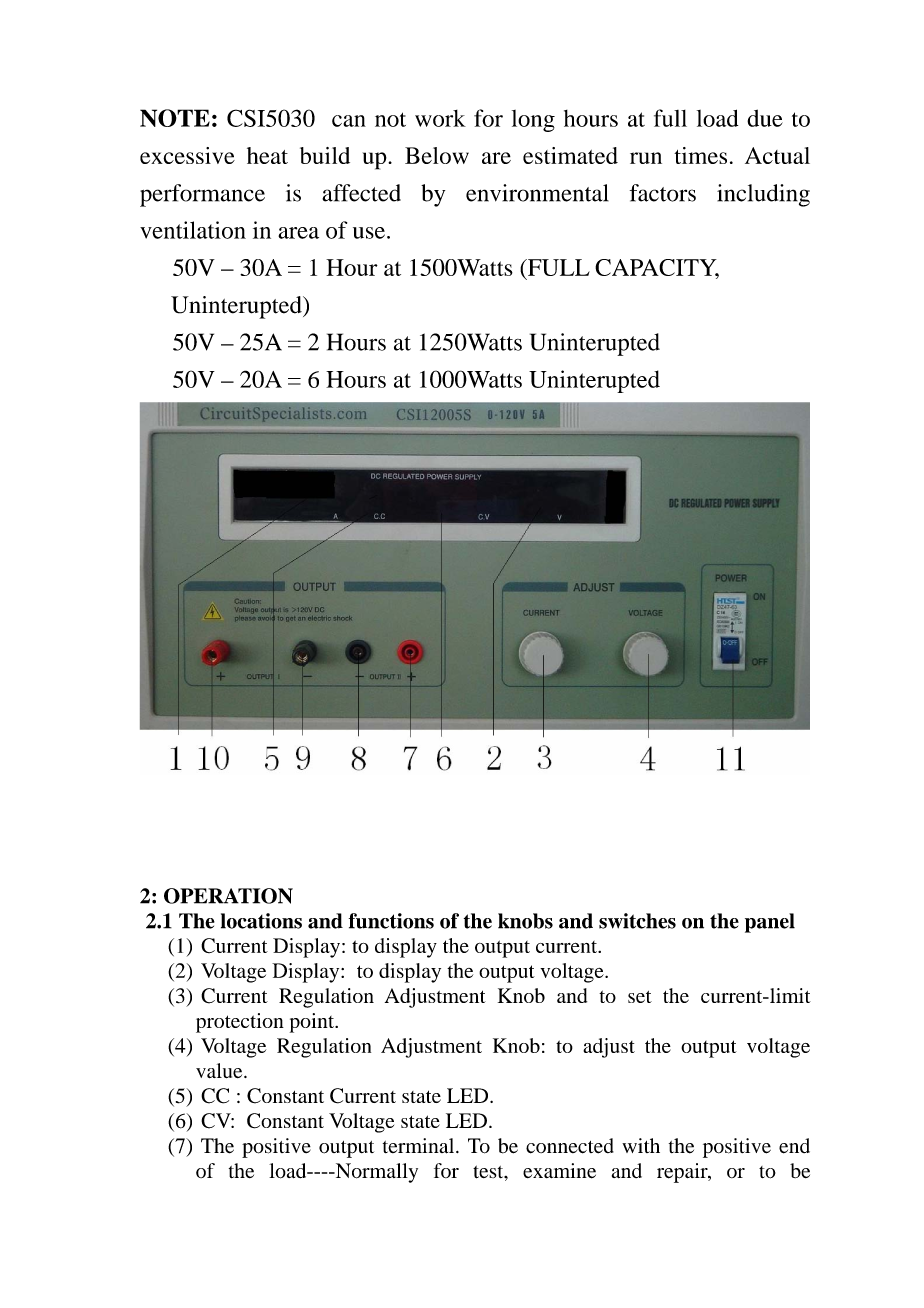 The height and width of the page is (1308, 924). What do you see at coordinates (657, 268) in the page?
I see `CAPACITY` at bounding box center [657, 268].
